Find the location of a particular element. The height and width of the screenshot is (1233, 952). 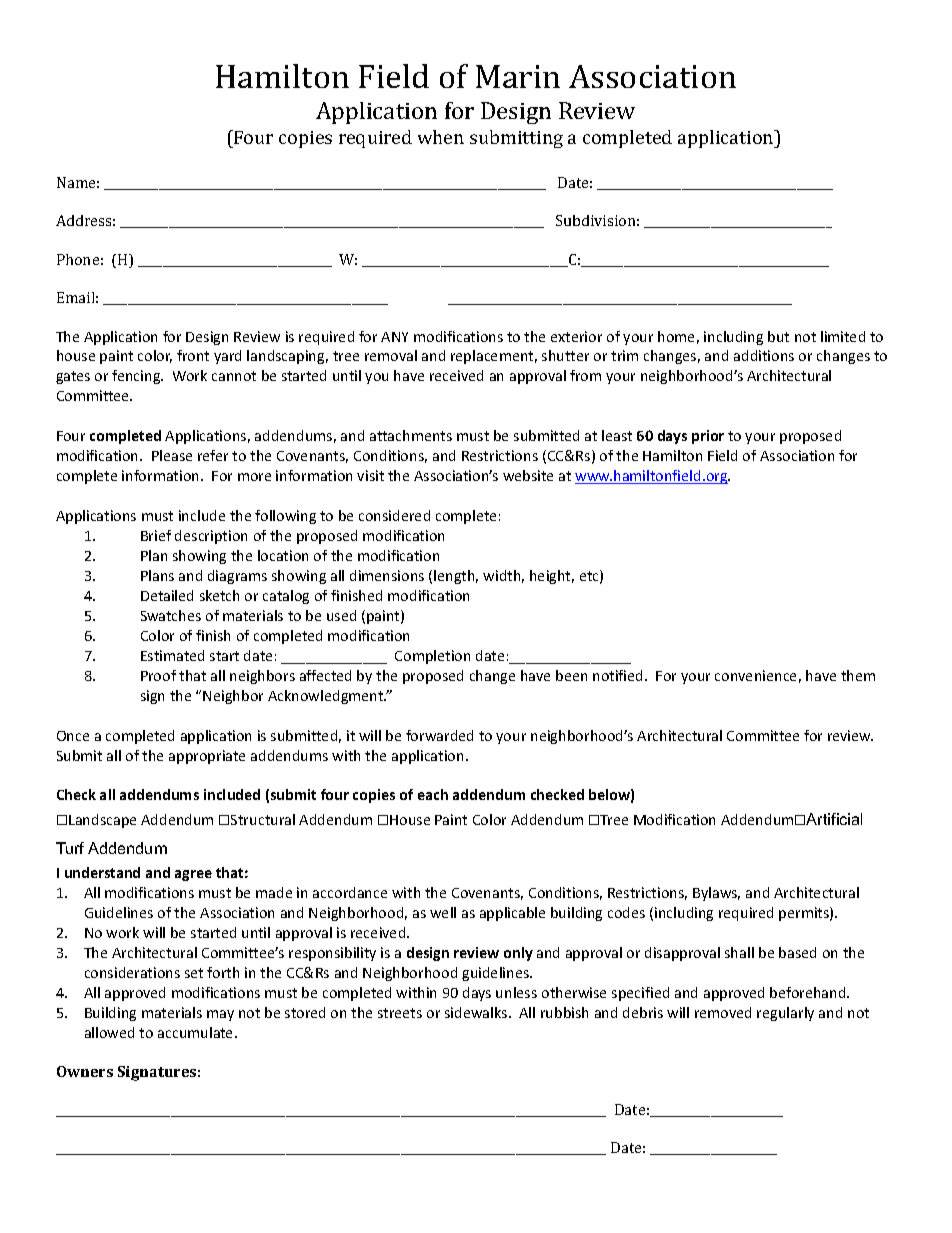

Landscape is located at coordinates (102, 821).
